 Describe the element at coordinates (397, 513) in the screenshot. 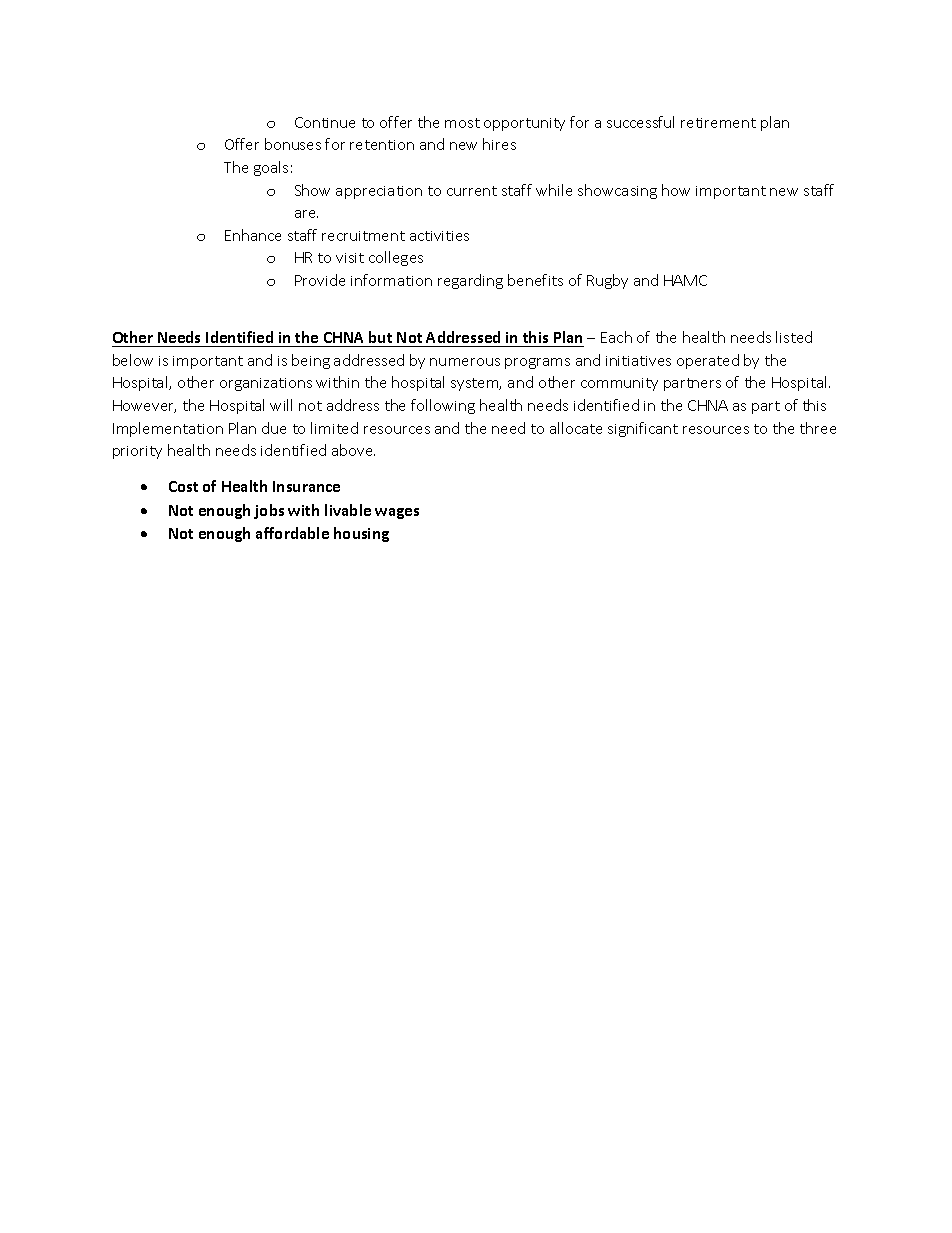

I see `wages` at that location.
